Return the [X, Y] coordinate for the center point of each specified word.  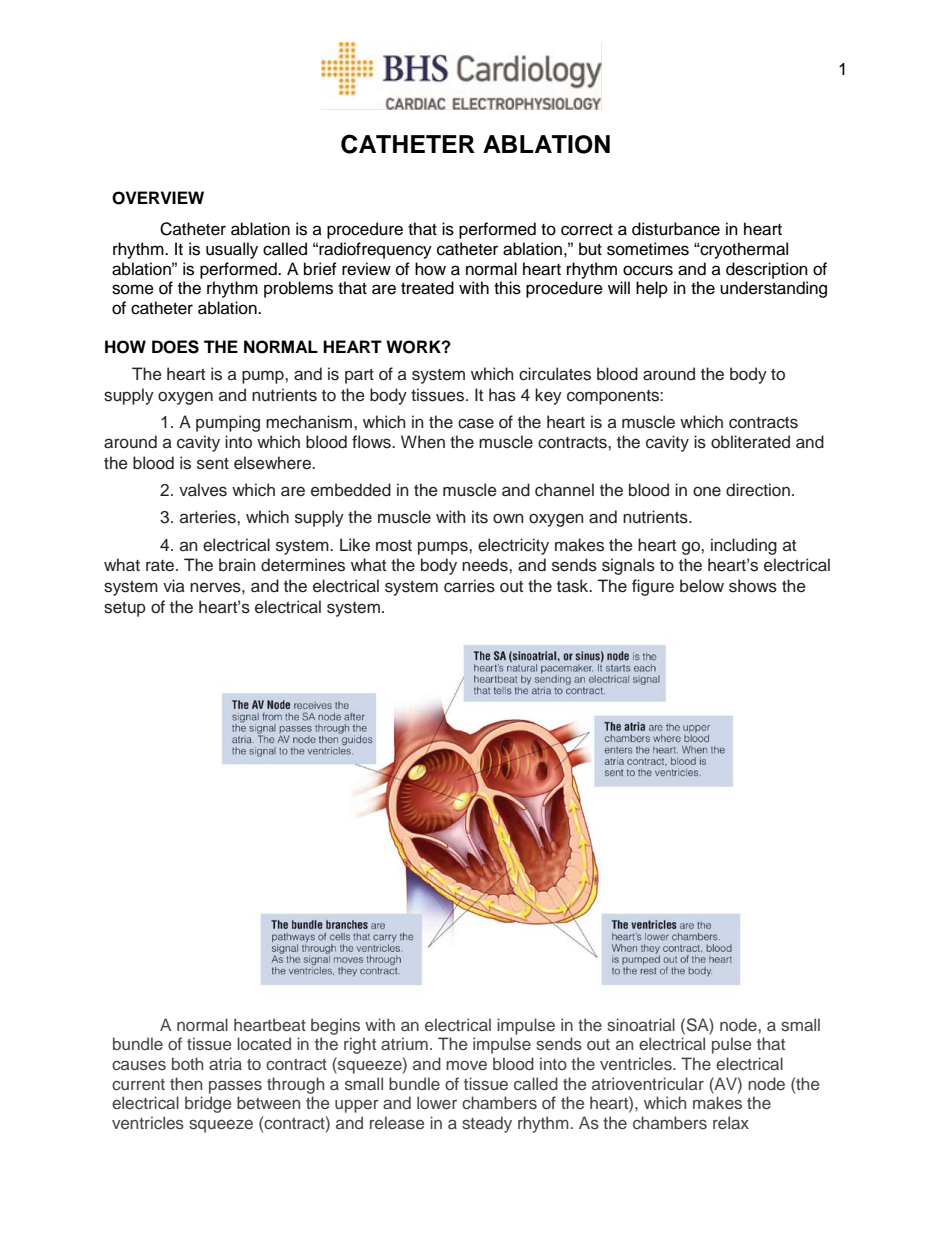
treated [427, 288]
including [744, 546]
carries [469, 586]
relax [731, 1122]
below [702, 586]
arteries [209, 517]
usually [232, 250]
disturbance [676, 229]
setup [125, 609]
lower [437, 1102]
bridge [208, 1104]
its [480, 517]
